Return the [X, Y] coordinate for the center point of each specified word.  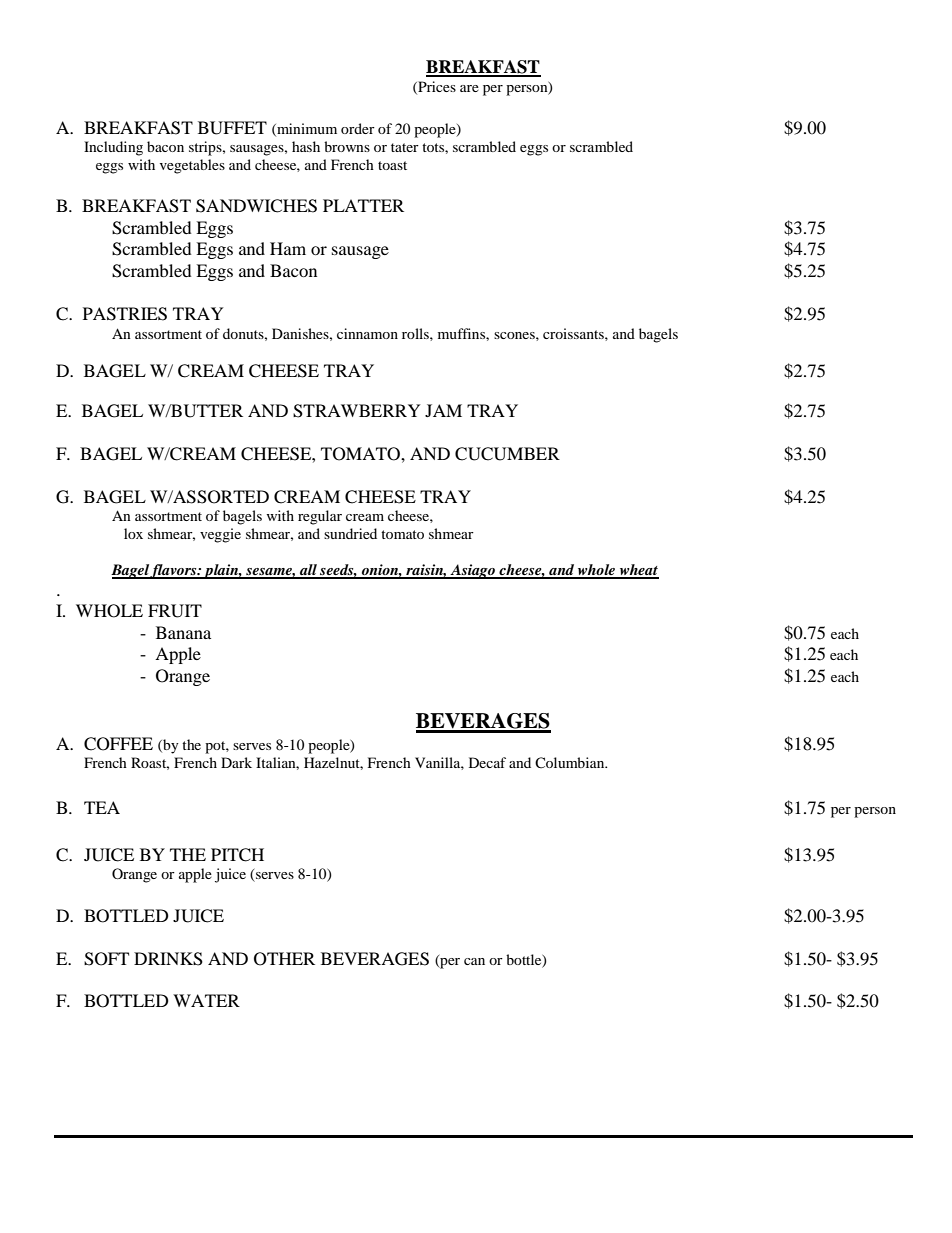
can [474, 961]
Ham [288, 248]
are [469, 88]
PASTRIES [125, 314]
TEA [102, 807]
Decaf [487, 762]
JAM [443, 410]
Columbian [571, 762]
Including [113, 148]
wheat [638, 571]
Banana [183, 632]
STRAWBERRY [357, 411]
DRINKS [168, 959]
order [358, 128]
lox [133, 533]
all [308, 571]
